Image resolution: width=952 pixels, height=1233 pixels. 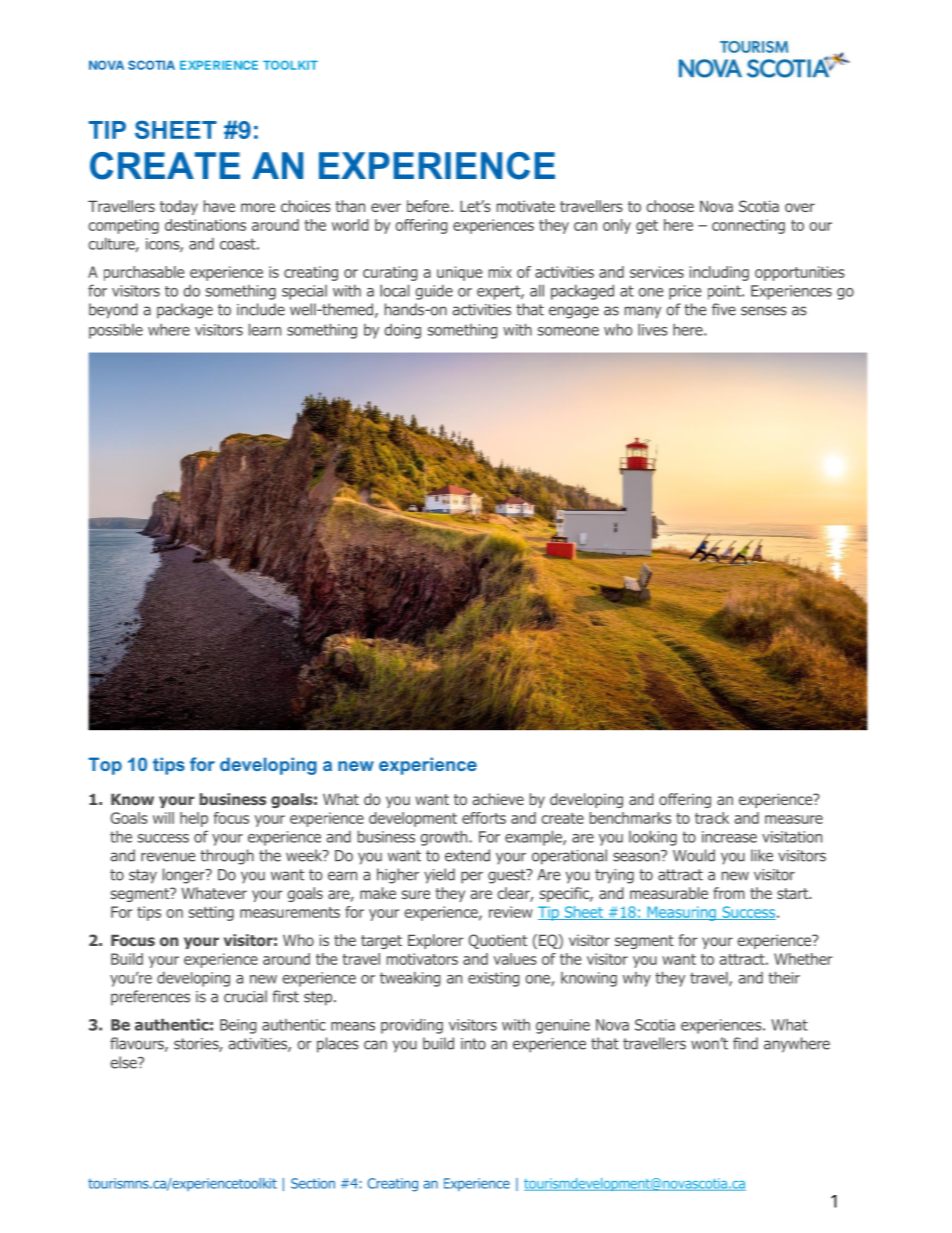 What do you see at coordinates (729, 837) in the document?
I see `increase` at bounding box center [729, 837].
